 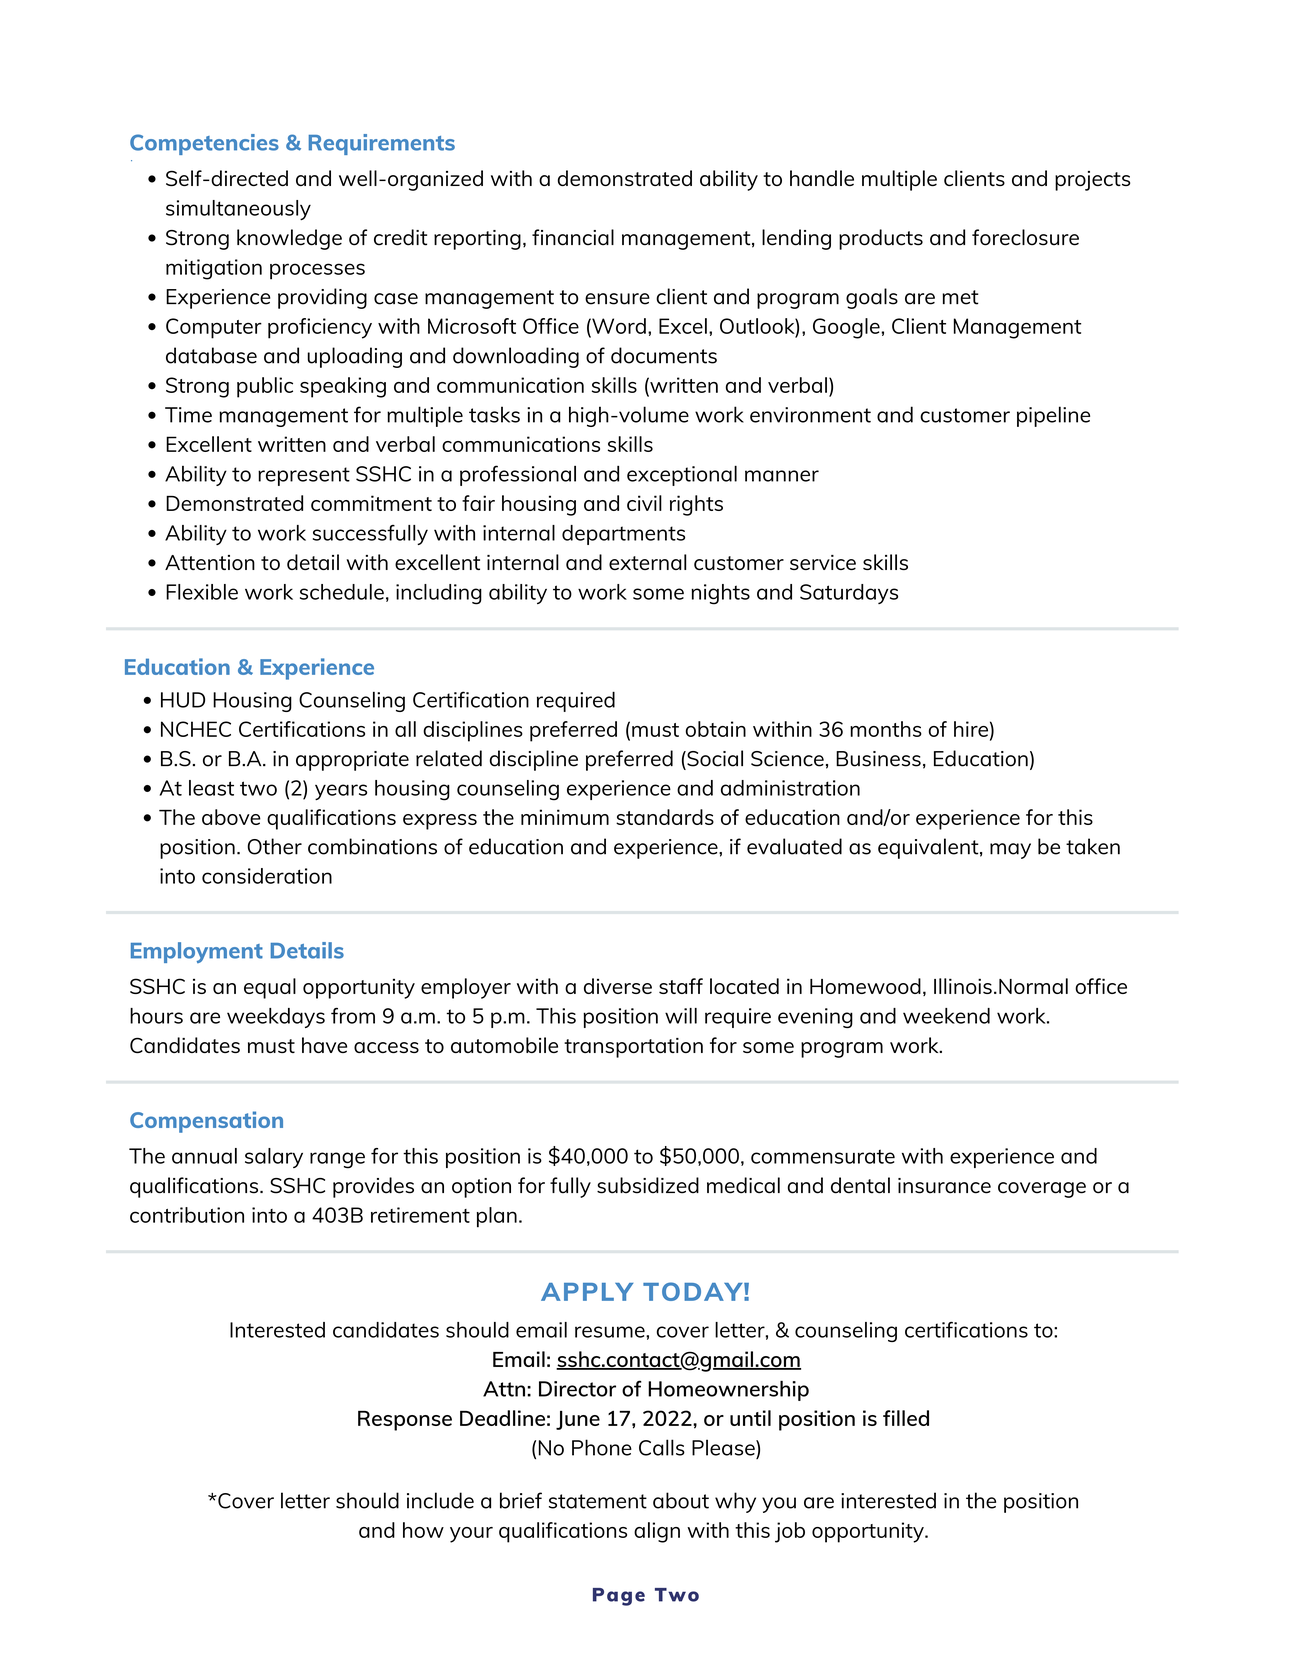 What do you see at coordinates (423, 1530) in the page?
I see `how` at bounding box center [423, 1530].
